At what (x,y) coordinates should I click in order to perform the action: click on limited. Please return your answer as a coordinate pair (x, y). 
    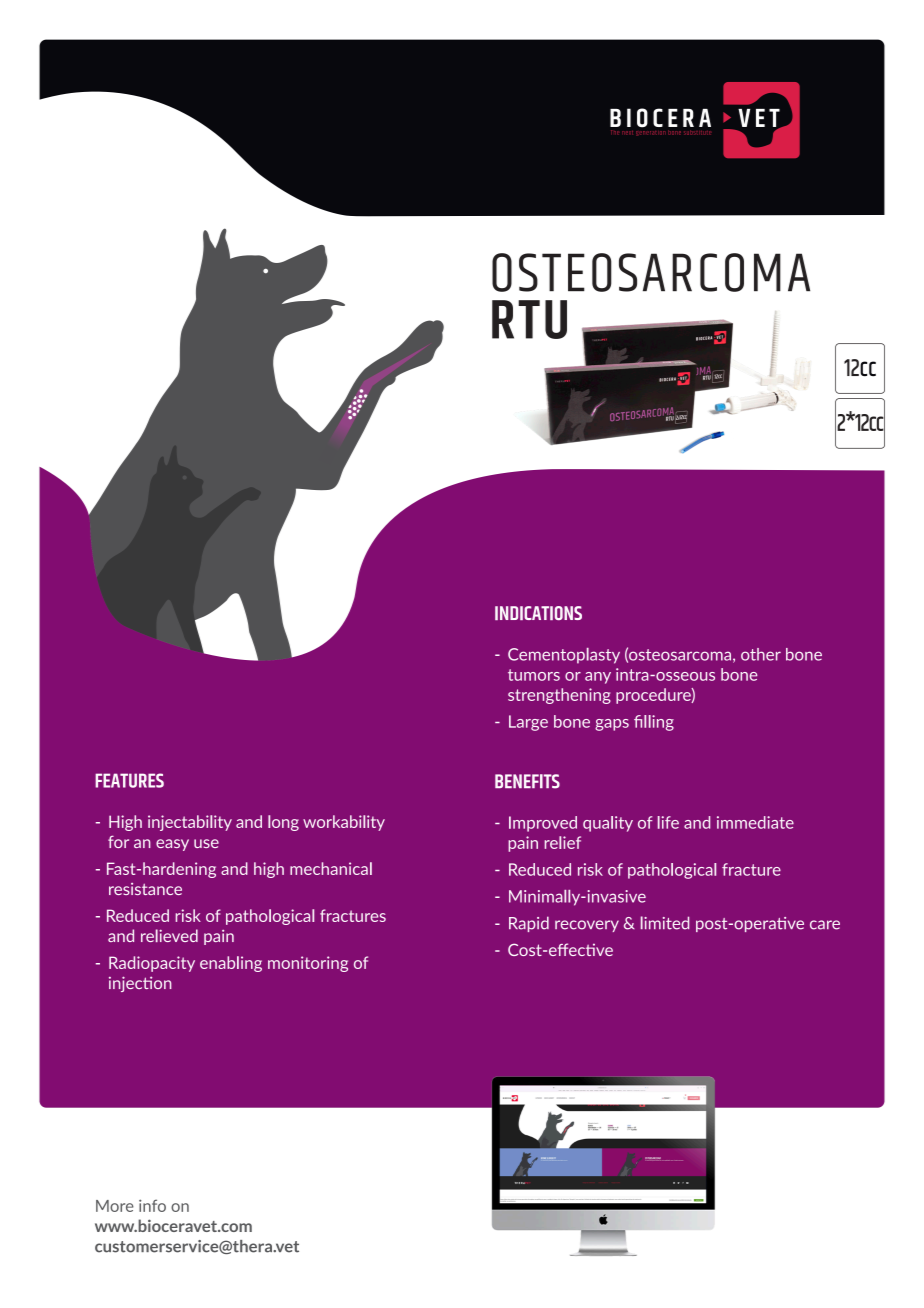
    Looking at the image, I should click on (665, 923).
